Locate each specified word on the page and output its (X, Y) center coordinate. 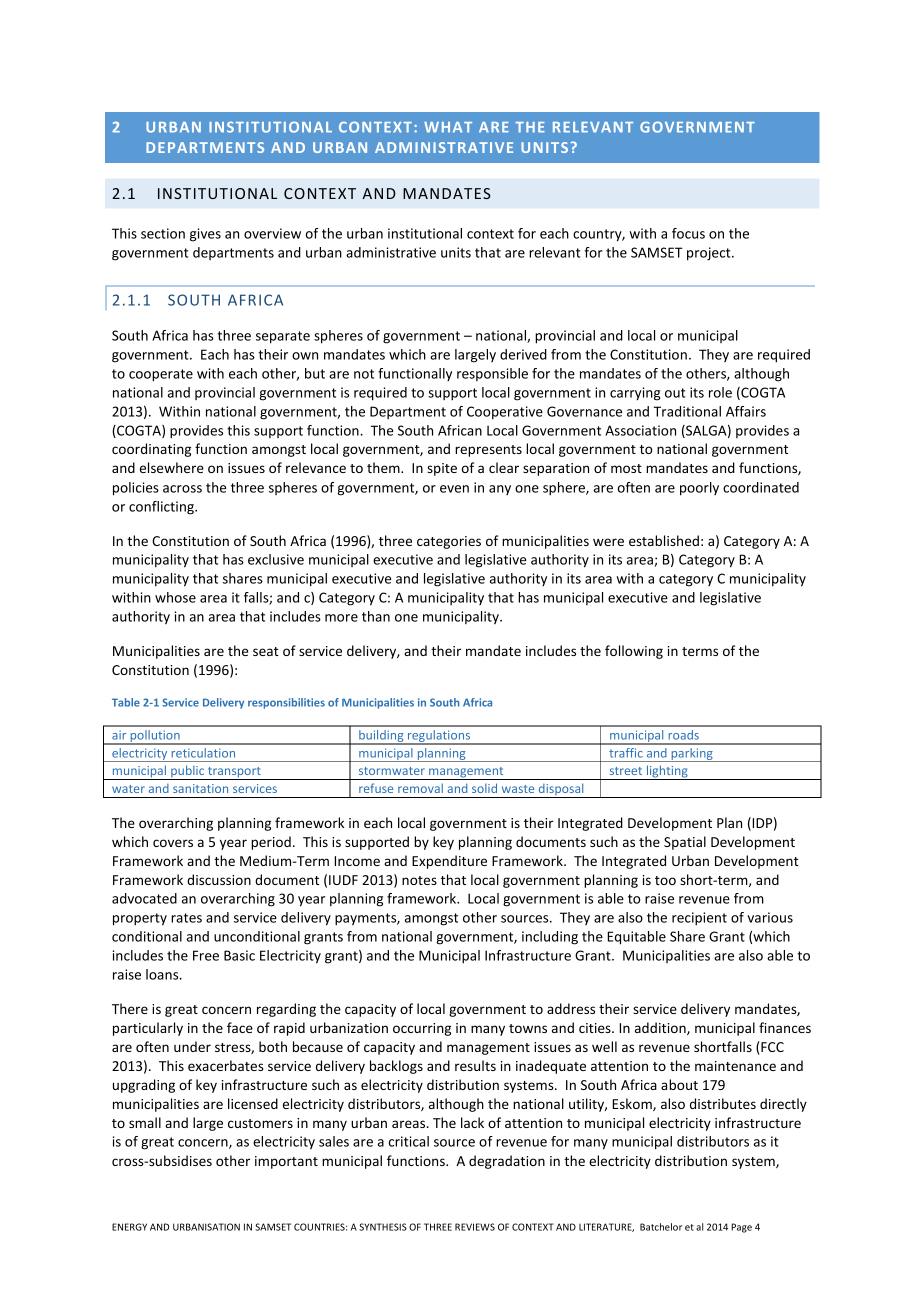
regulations (439, 737)
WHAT (448, 127)
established (664, 540)
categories (449, 542)
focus (688, 233)
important (286, 1162)
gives (205, 235)
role (720, 392)
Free (206, 955)
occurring (422, 1029)
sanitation (200, 788)
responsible (492, 374)
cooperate (161, 375)
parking (692, 755)
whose (175, 597)
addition (661, 1028)
